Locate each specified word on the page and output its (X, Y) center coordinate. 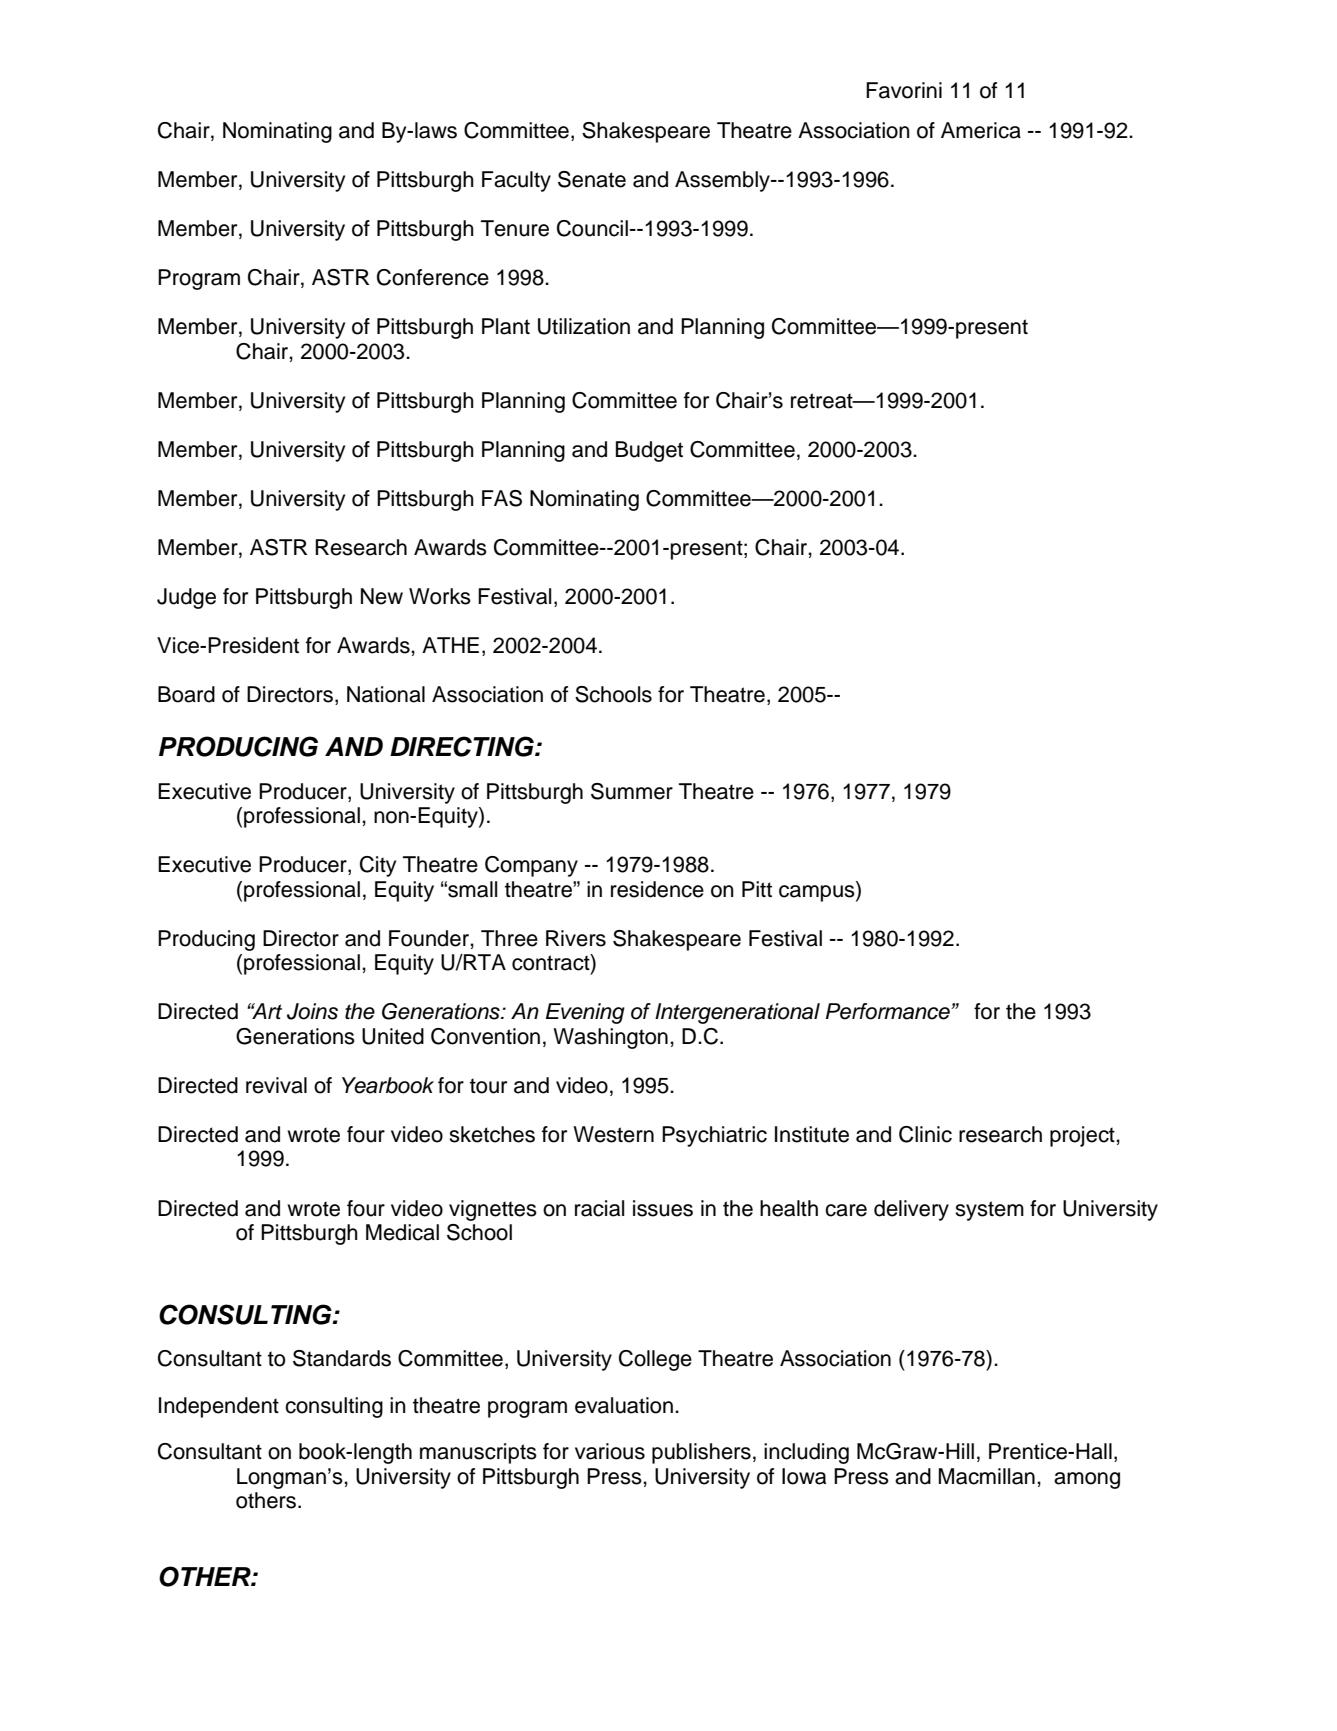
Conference (433, 277)
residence (657, 889)
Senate (592, 179)
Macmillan (986, 1476)
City (378, 866)
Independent (219, 1407)
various (610, 1451)
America (981, 130)
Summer (632, 791)
